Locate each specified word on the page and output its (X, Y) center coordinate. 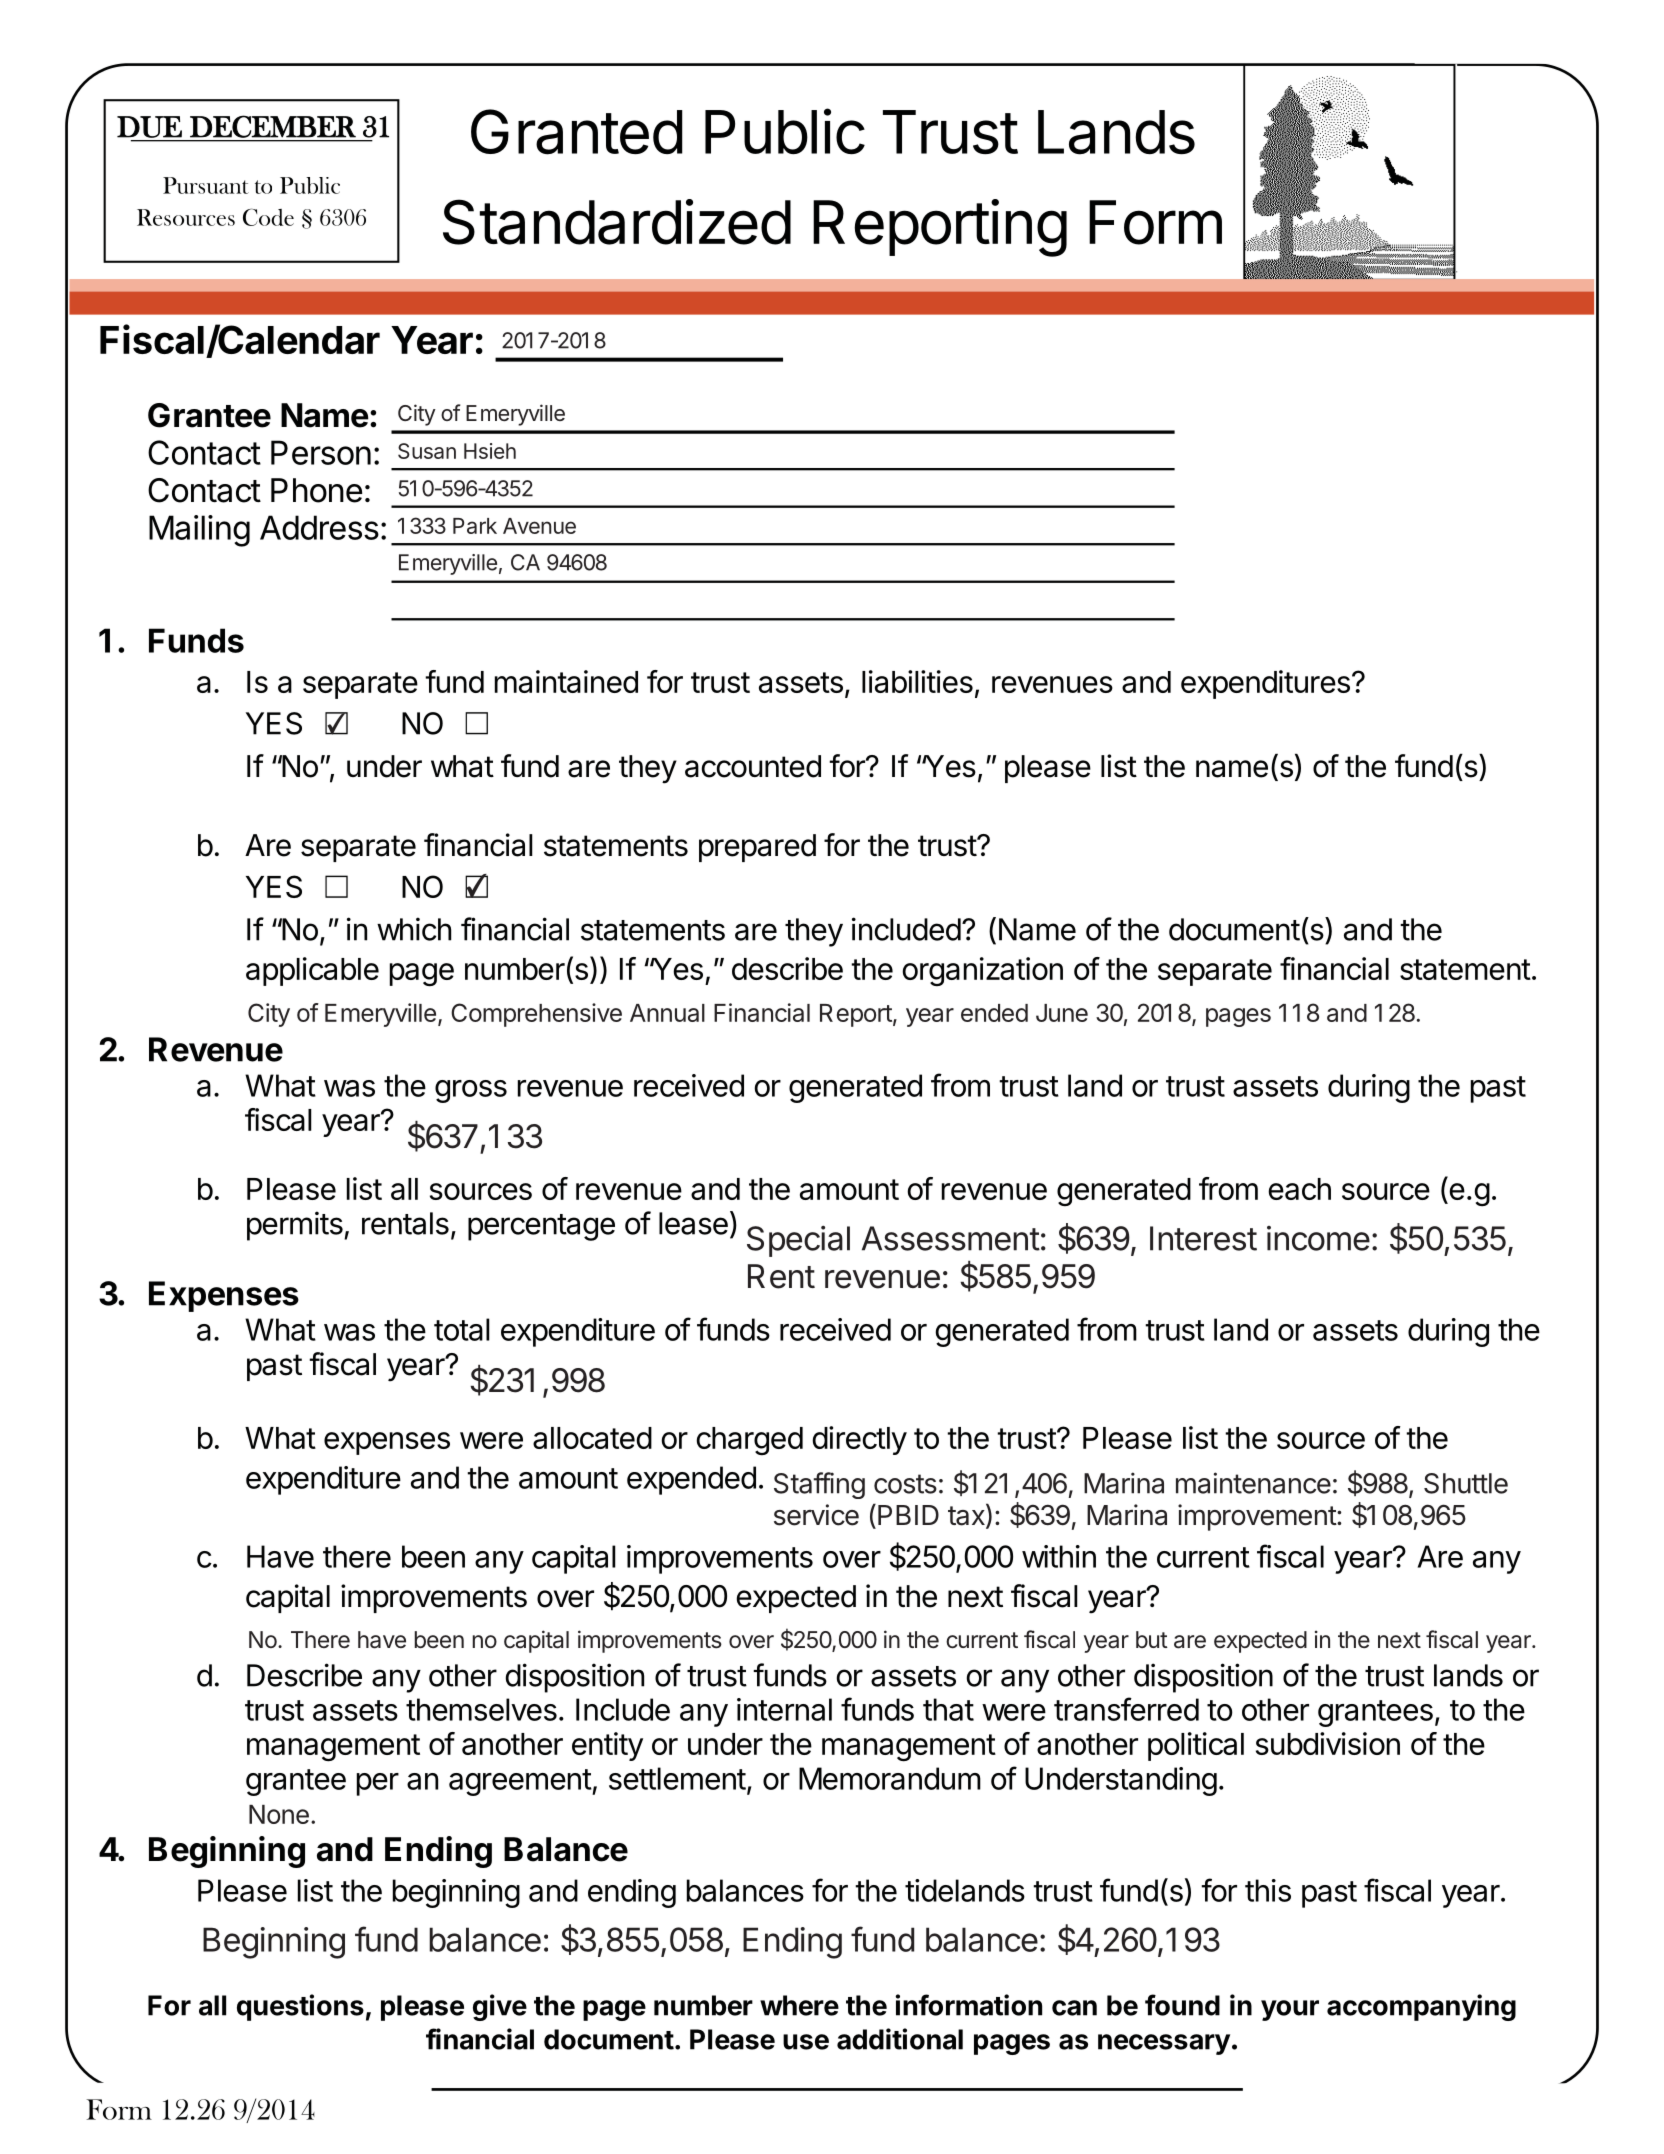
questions (300, 2007)
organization (982, 971)
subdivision (1328, 1743)
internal (784, 1709)
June (1062, 1013)
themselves (481, 1709)
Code (268, 217)
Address (319, 527)
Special (798, 1241)
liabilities (917, 681)
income (1318, 1238)
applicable (312, 971)
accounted (753, 766)
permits (296, 1226)
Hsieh (490, 451)
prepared (757, 848)
